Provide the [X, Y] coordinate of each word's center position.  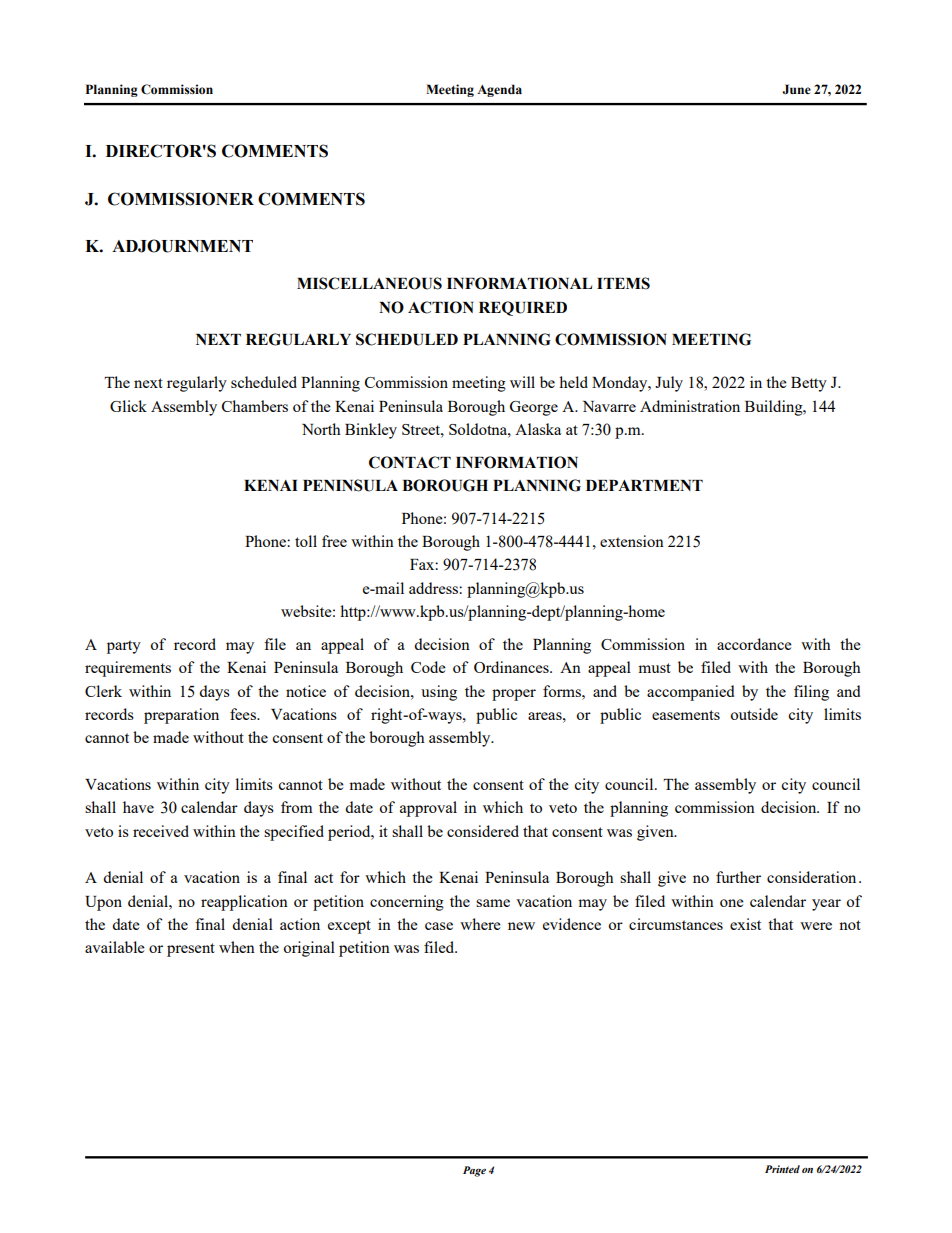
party [124, 647]
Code [428, 667]
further [738, 877]
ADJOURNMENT [182, 246]
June [796, 89]
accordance [754, 644]
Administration [690, 406]
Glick [128, 406]
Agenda [499, 90]
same [493, 903]
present [191, 950]
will [522, 382]
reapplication [244, 903]
